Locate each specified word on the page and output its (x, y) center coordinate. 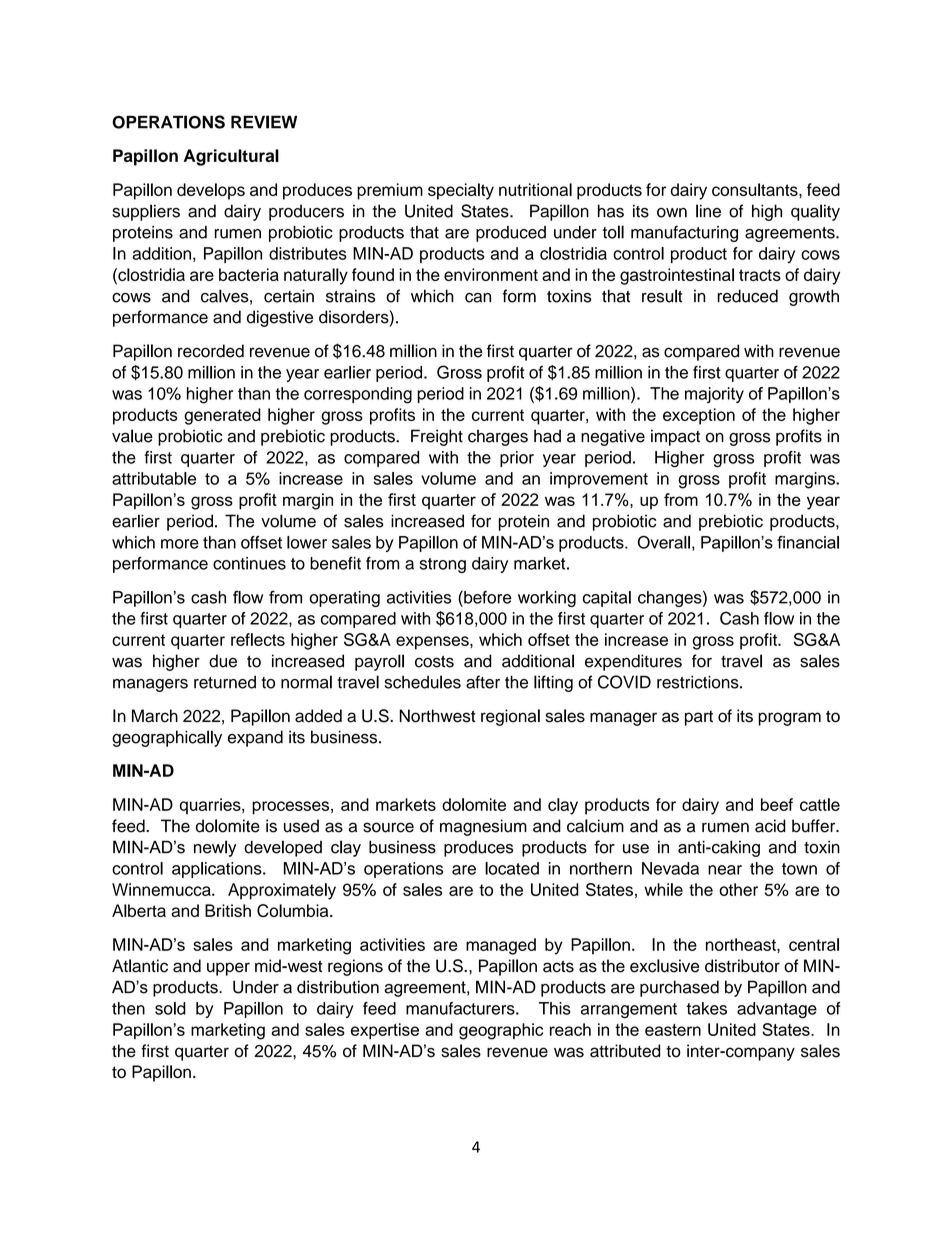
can (478, 298)
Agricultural (231, 157)
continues (249, 563)
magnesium (483, 827)
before (487, 597)
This (555, 1008)
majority (714, 395)
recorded (211, 351)
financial (808, 542)
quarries (211, 806)
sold (170, 1008)
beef (777, 804)
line (708, 211)
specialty (461, 191)
